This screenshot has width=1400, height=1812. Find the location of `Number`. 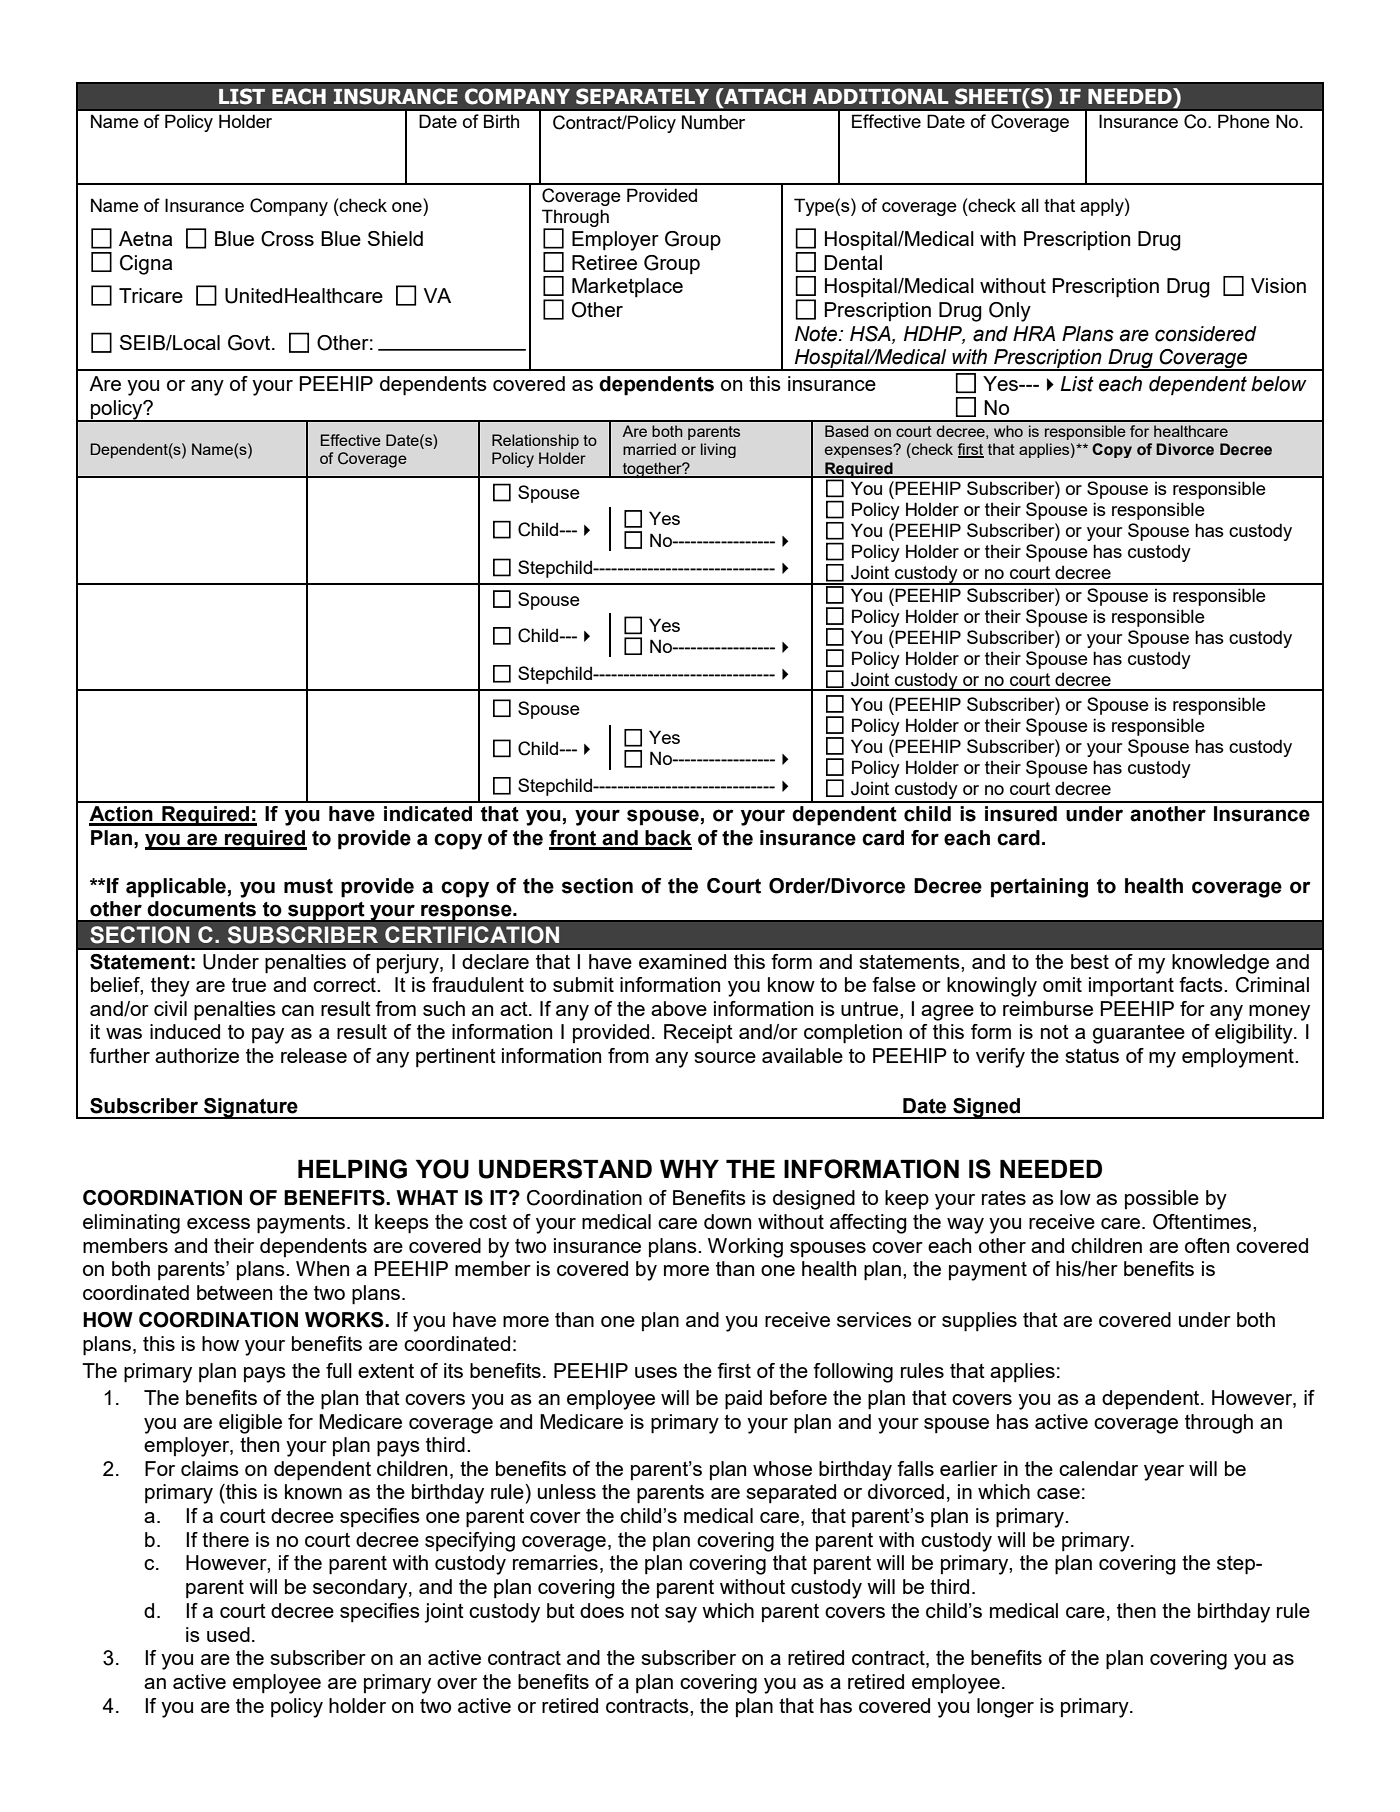

Number is located at coordinates (713, 122).
